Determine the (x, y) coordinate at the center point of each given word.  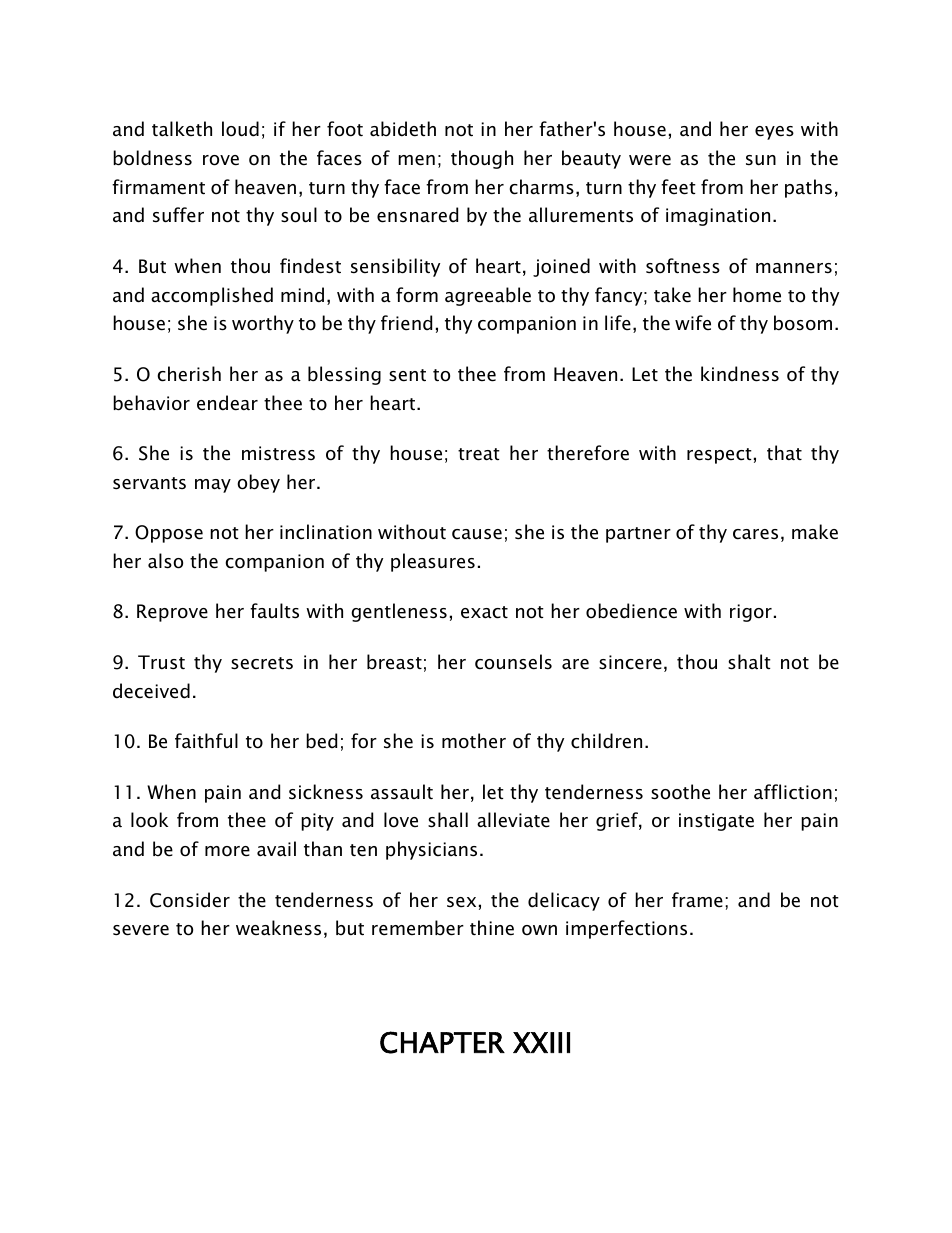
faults (274, 611)
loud (240, 129)
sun (761, 160)
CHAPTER (442, 1042)
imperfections (626, 929)
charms (541, 187)
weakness (278, 928)
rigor (751, 613)
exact (484, 612)
